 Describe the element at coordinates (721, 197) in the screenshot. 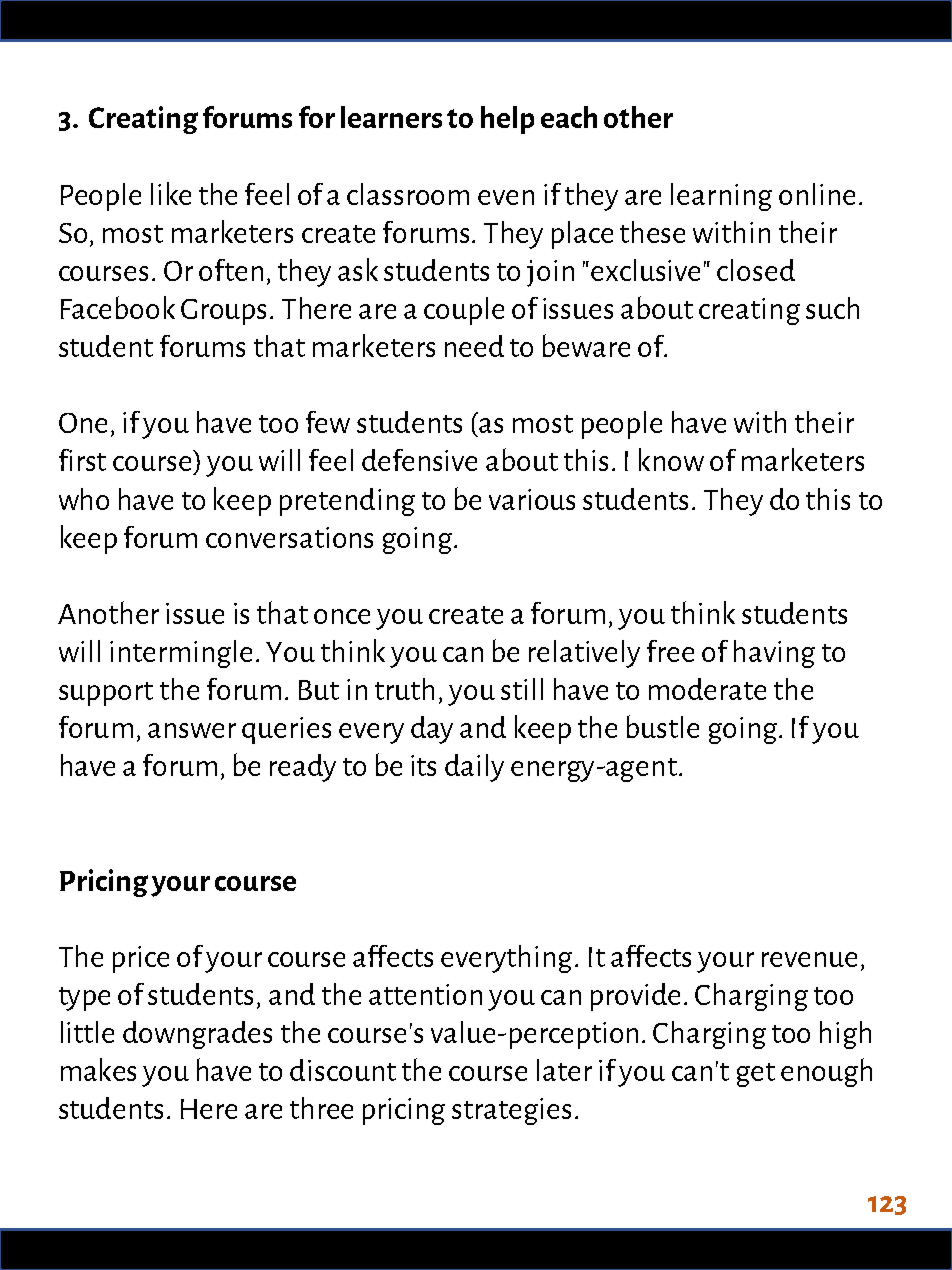

I see `learning` at that location.
